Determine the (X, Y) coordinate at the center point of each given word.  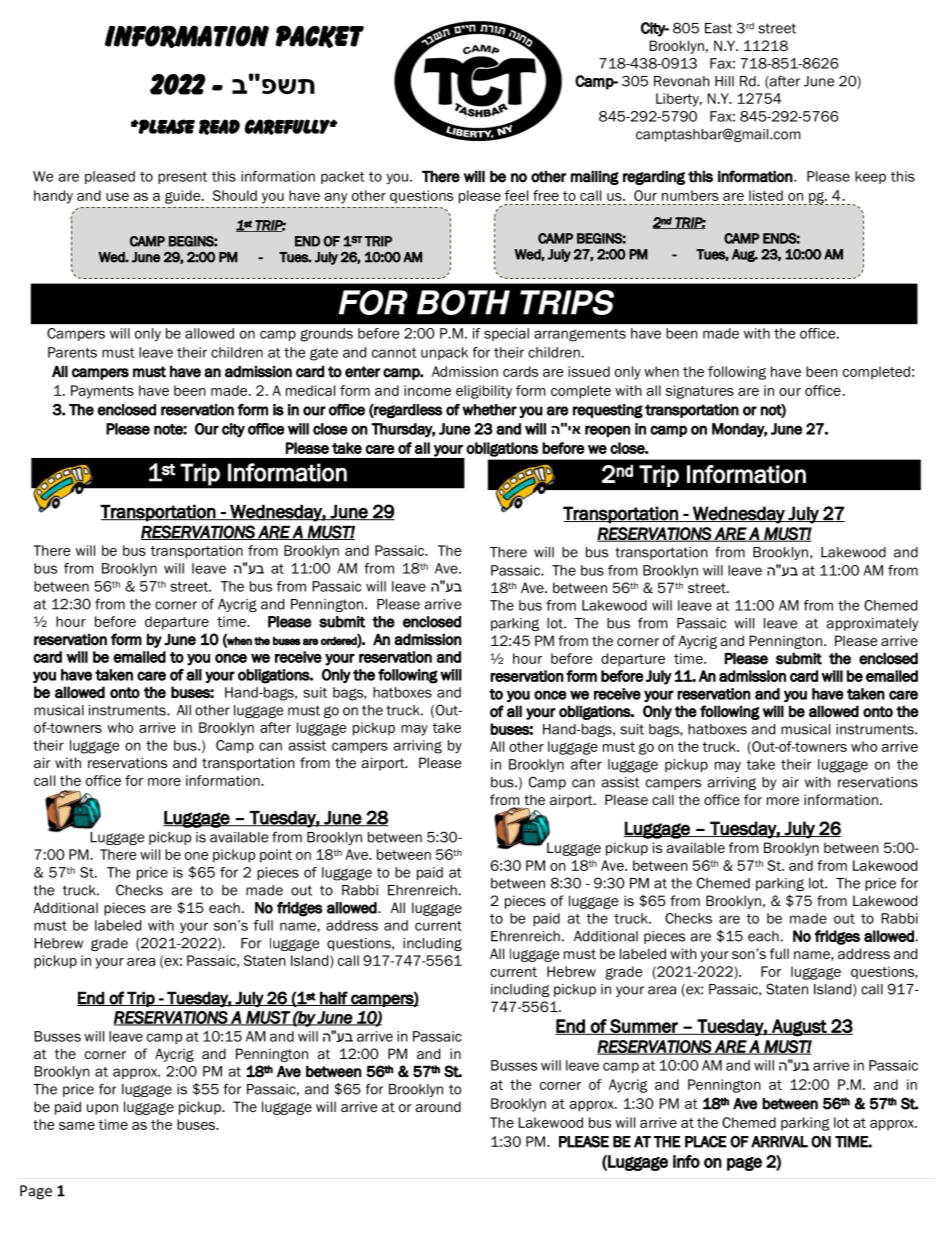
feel (516, 195)
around (438, 1106)
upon (102, 1109)
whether (489, 410)
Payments (102, 392)
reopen (607, 431)
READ (219, 127)
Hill (724, 81)
